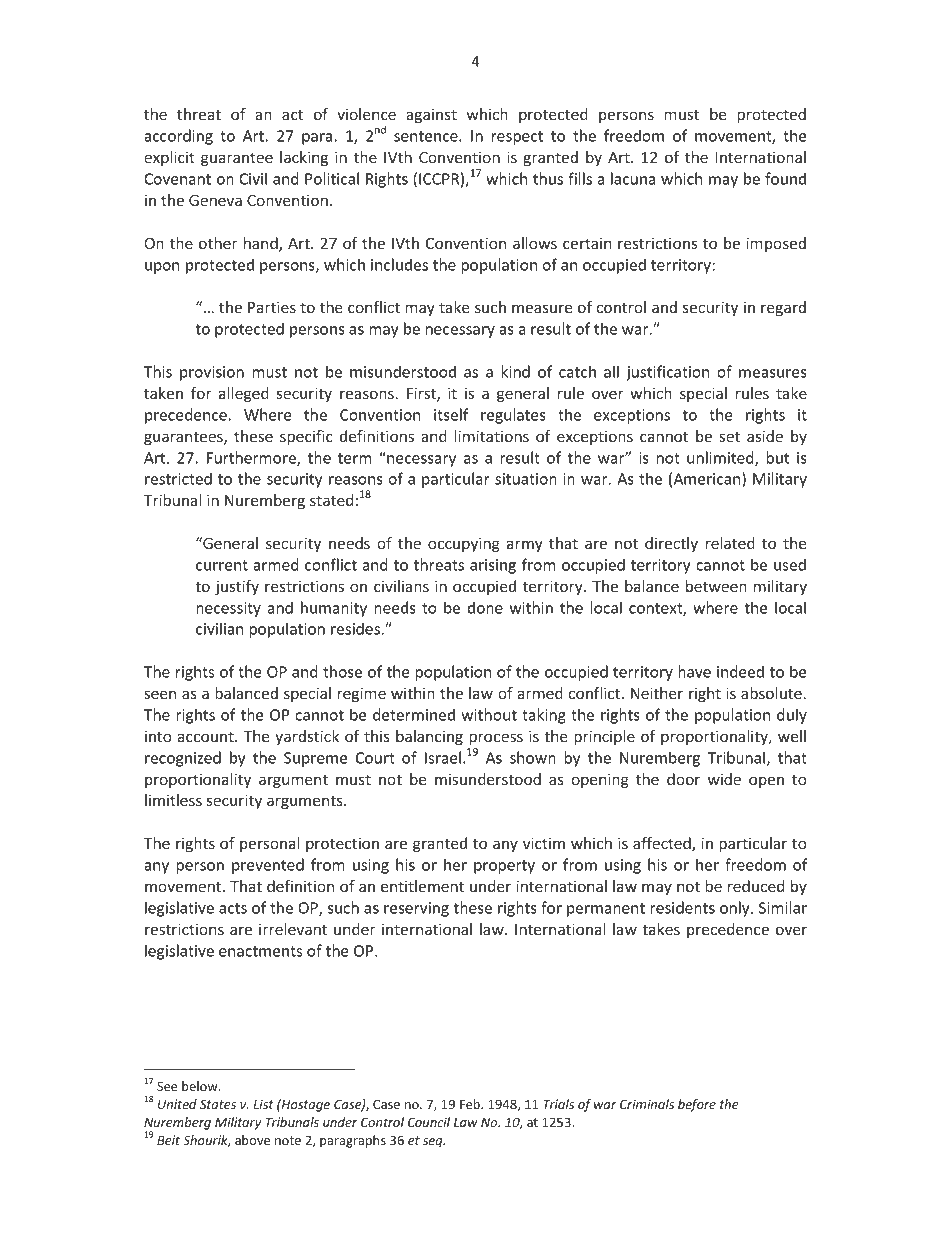 Image resolution: width=952 pixels, height=1233 pixels. What do you see at coordinates (471, 1104) in the image?
I see `Feb` at bounding box center [471, 1104].
